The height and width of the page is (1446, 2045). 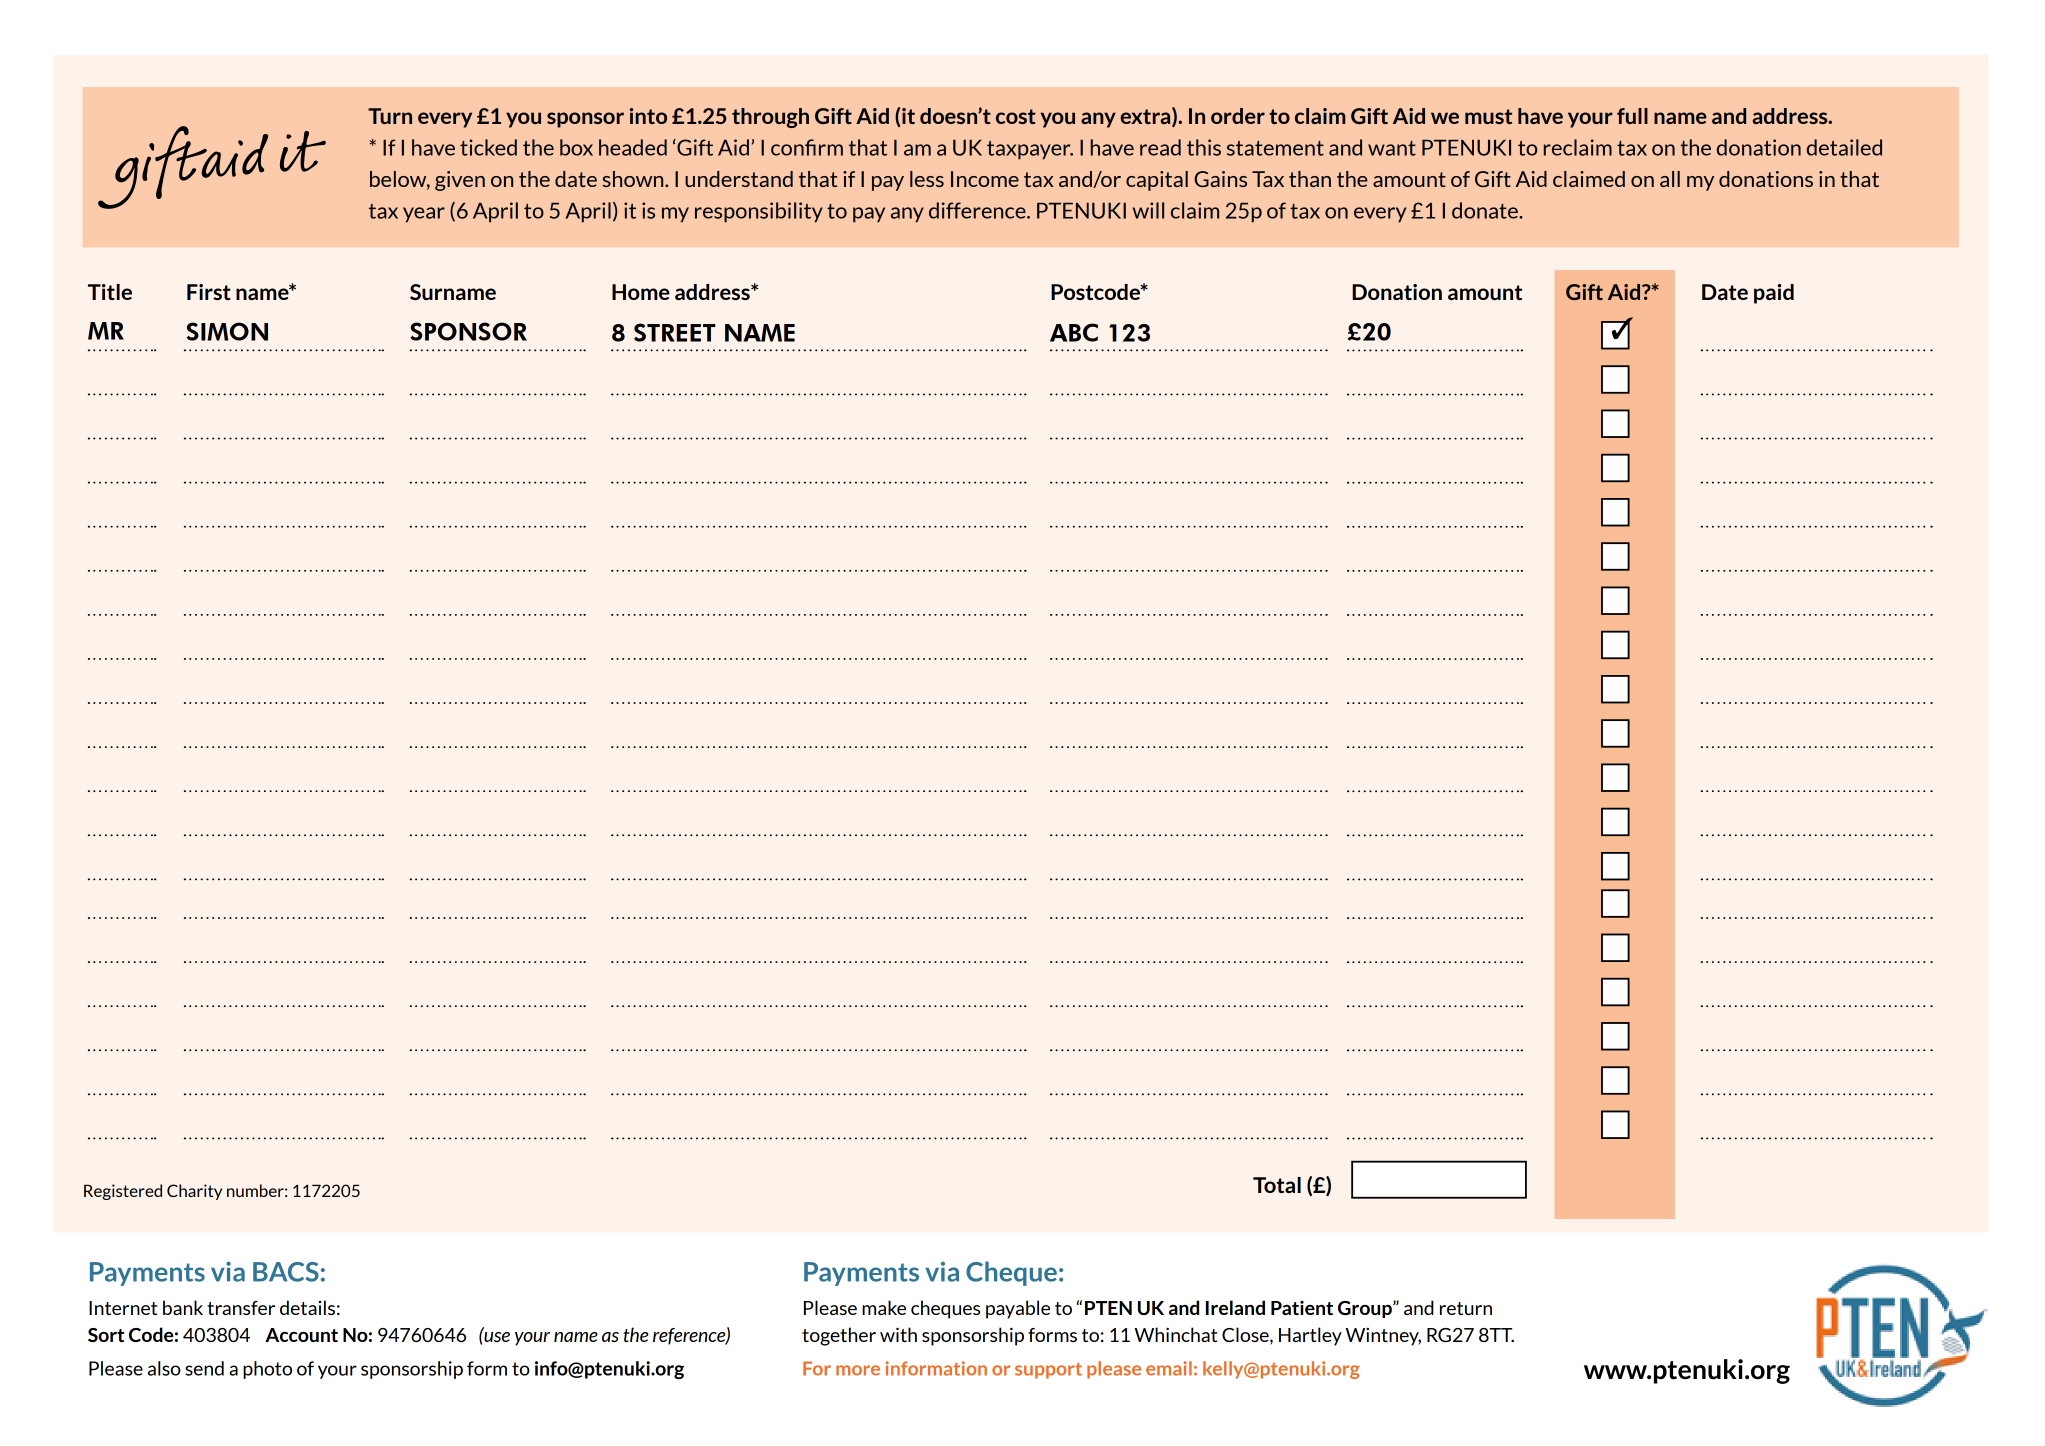 What do you see at coordinates (1670, 179) in the page?
I see `all` at bounding box center [1670, 179].
